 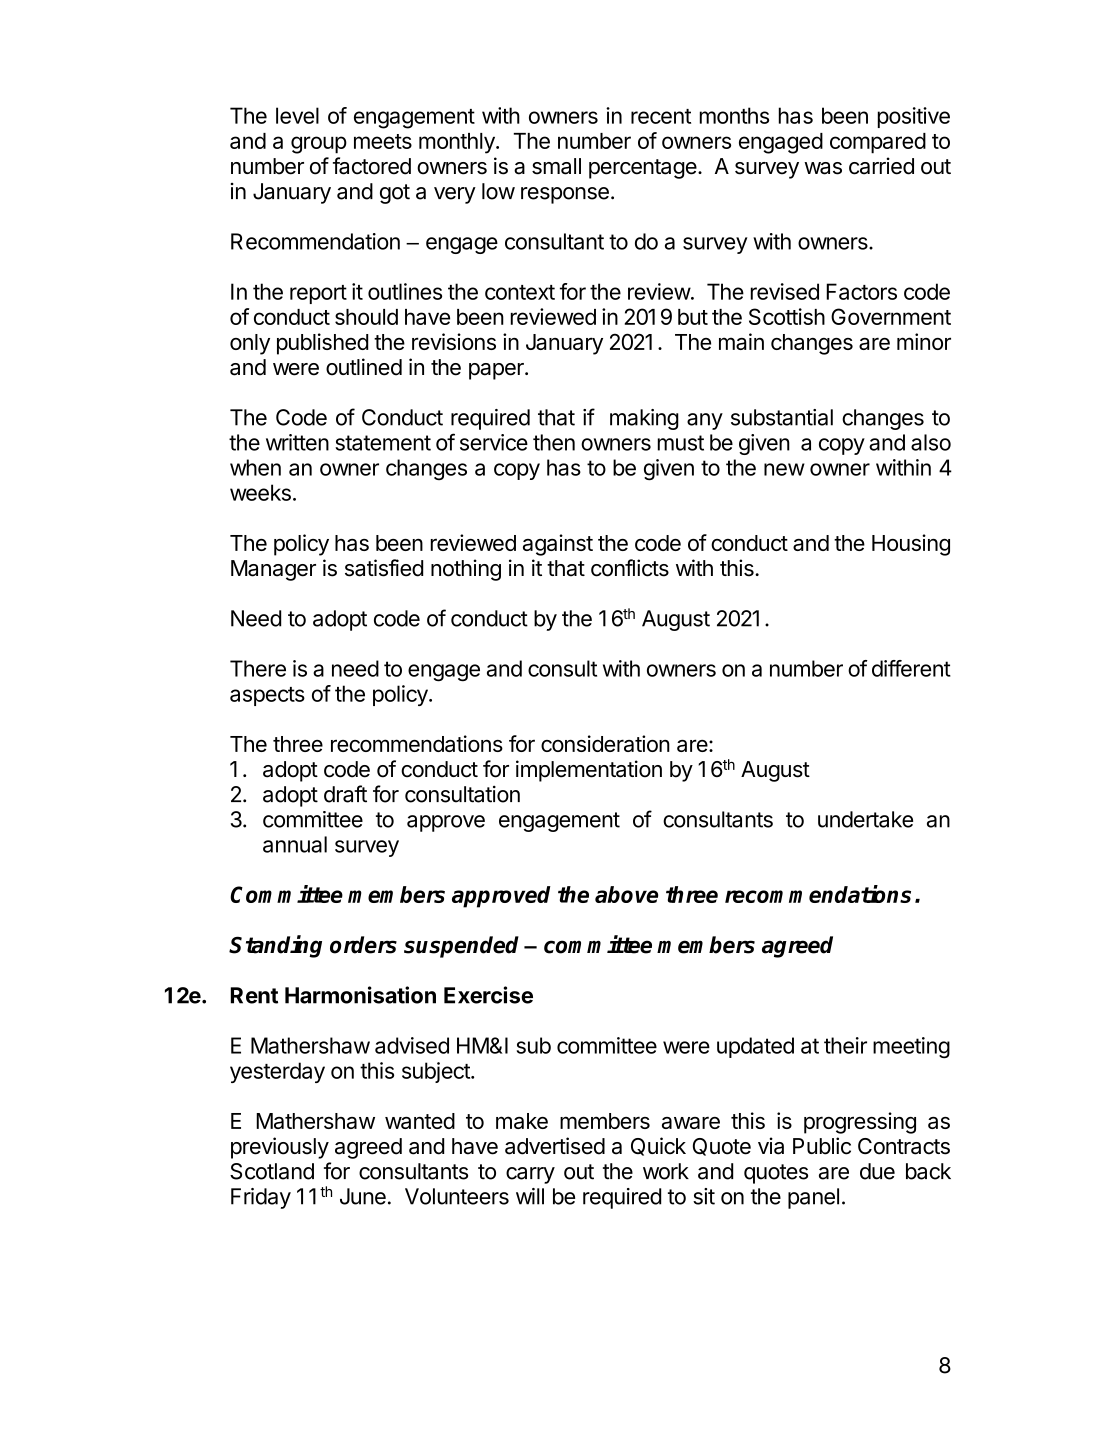 What do you see at coordinates (363, 1196) in the document?
I see `June` at bounding box center [363, 1196].
